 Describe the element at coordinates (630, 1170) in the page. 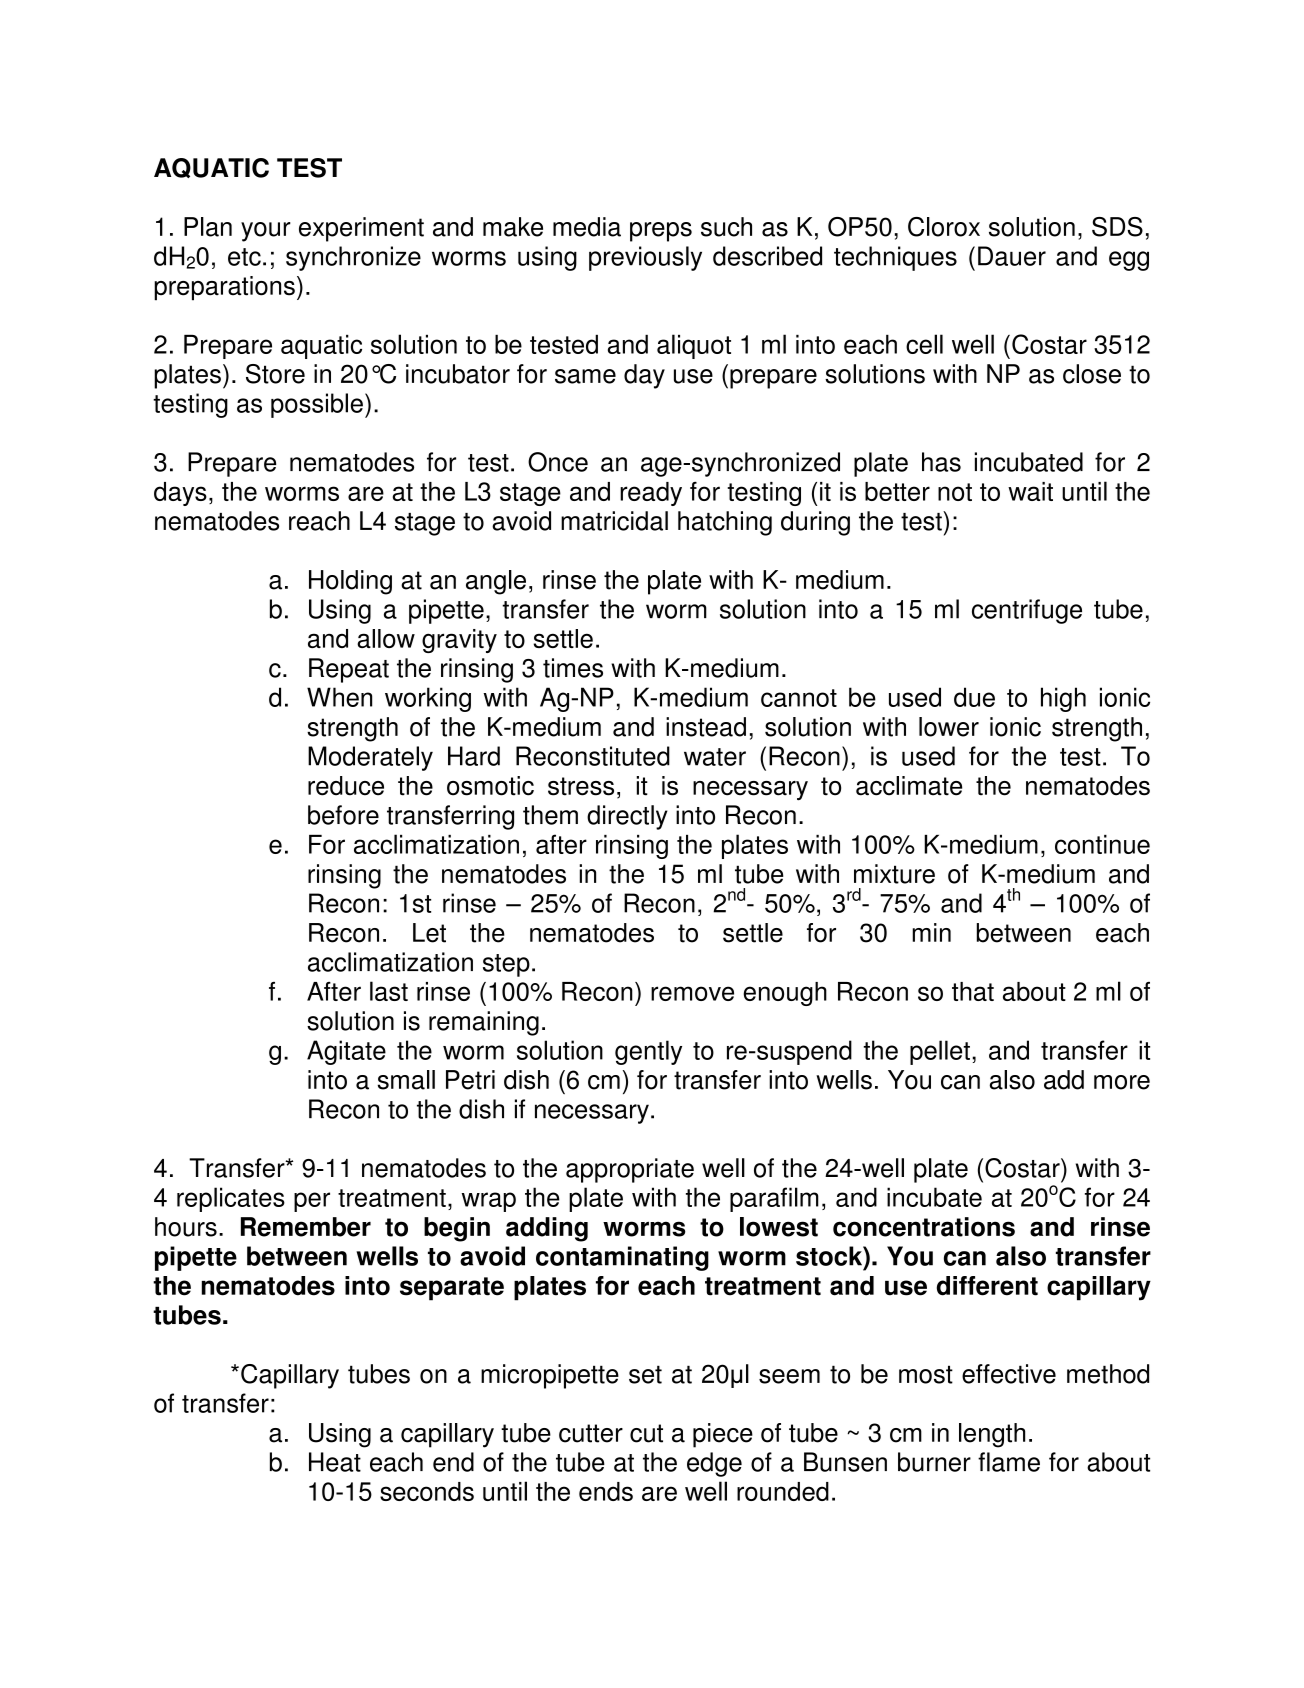

I see `appropriate` at that location.
